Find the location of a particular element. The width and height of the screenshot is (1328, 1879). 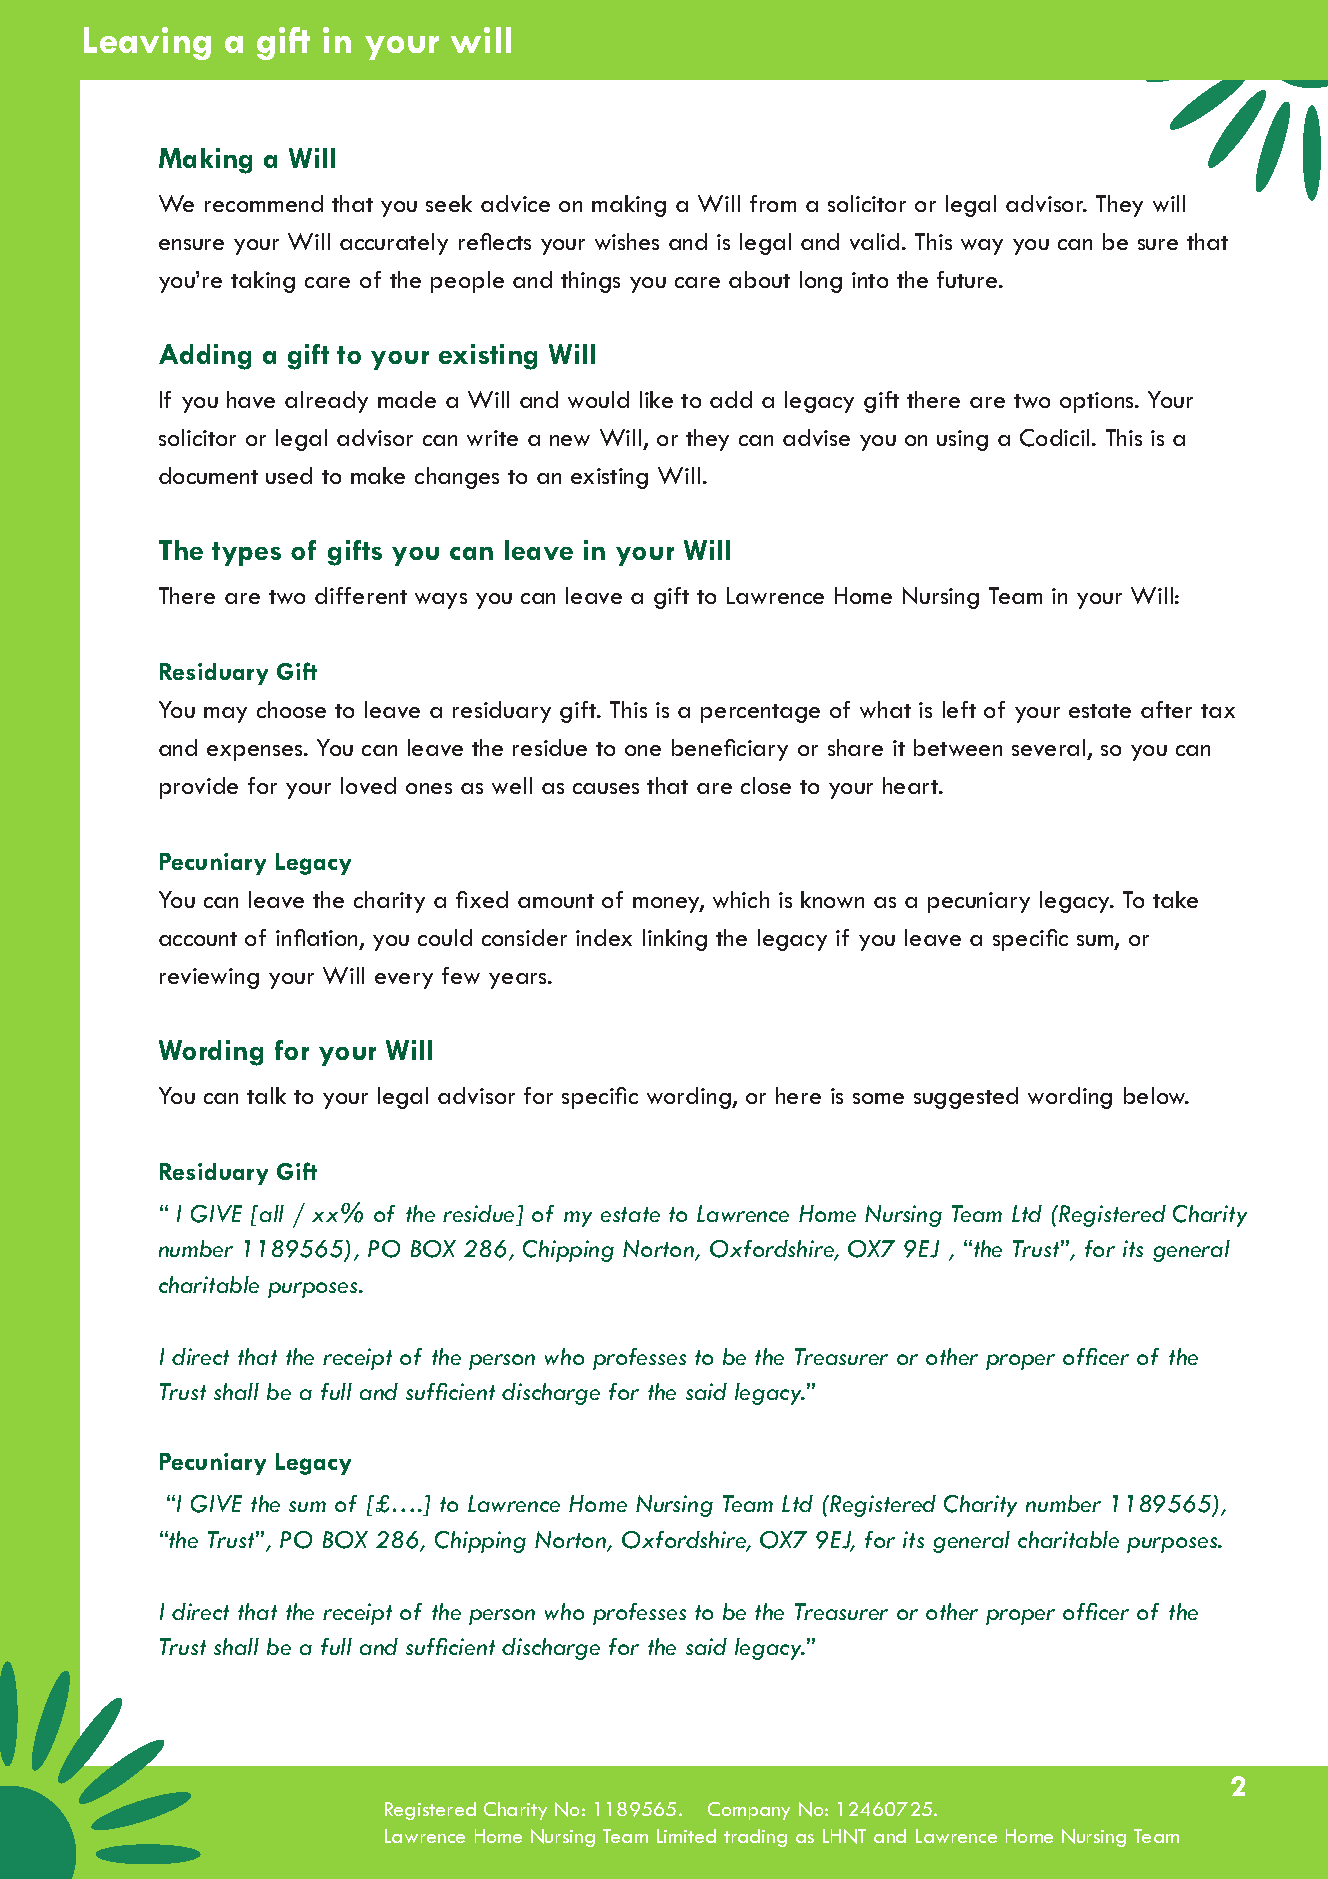

talk is located at coordinates (266, 1095).
